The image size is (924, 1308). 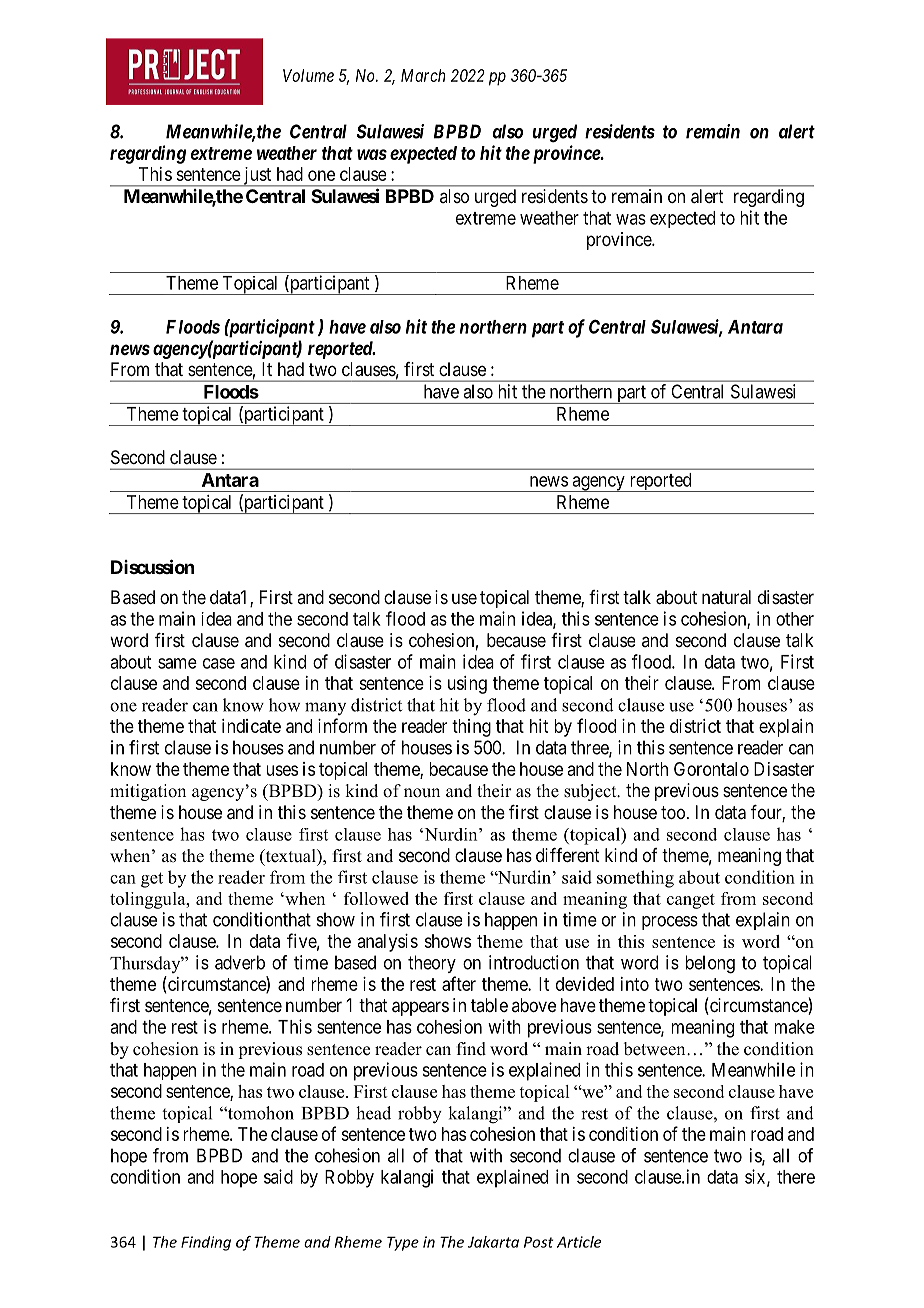 What do you see at coordinates (219, 663) in the page?
I see `case` at bounding box center [219, 663].
